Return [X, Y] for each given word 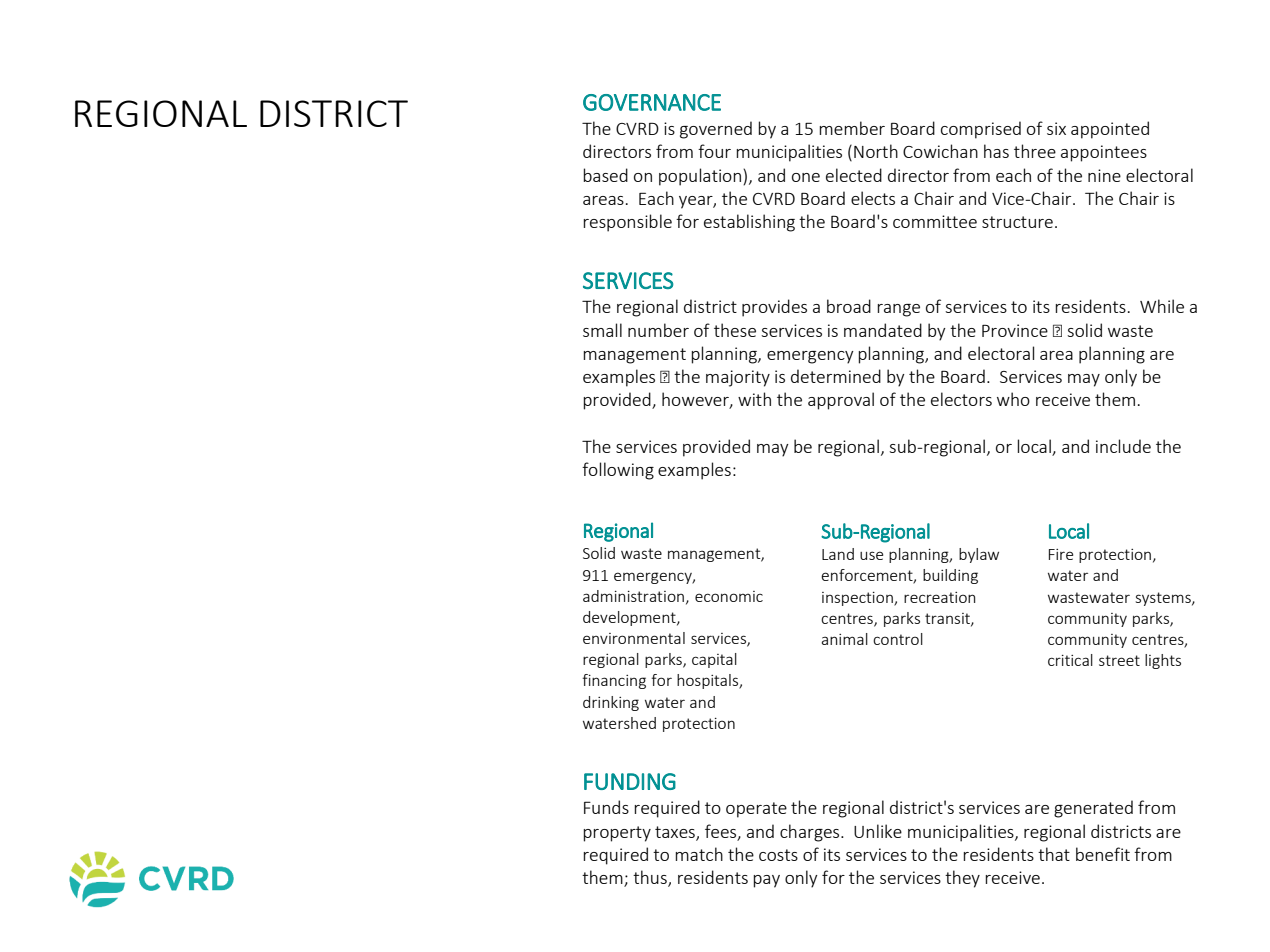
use [871, 555]
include [1123, 446]
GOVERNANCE [652, 102]
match [699, 854]
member [852, 128]
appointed [1110, 130]
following [618, 471]
